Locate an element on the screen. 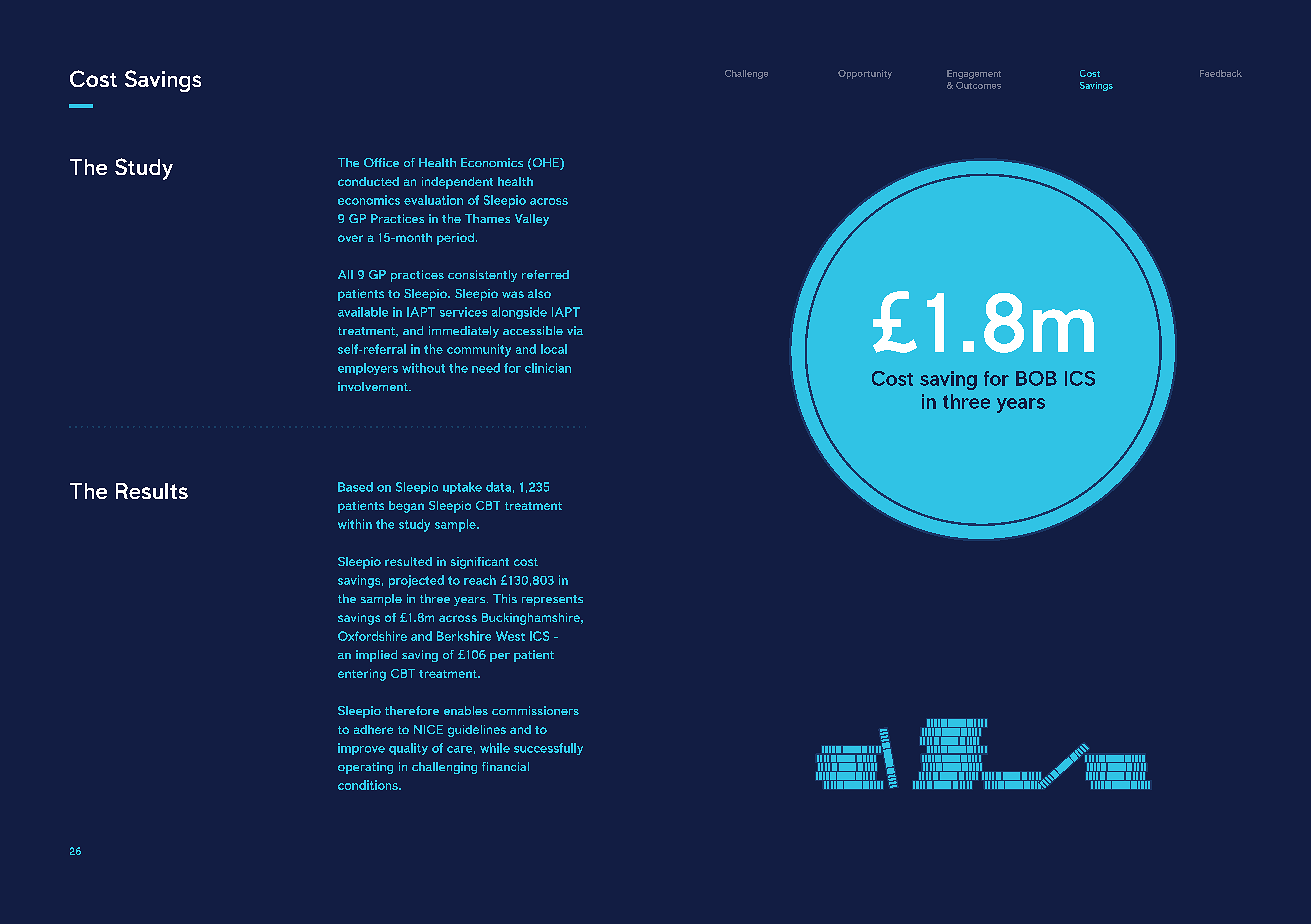 The width and height of the screenshot is (1311, 924). Outcomes is located at coordinates (978, 85).
